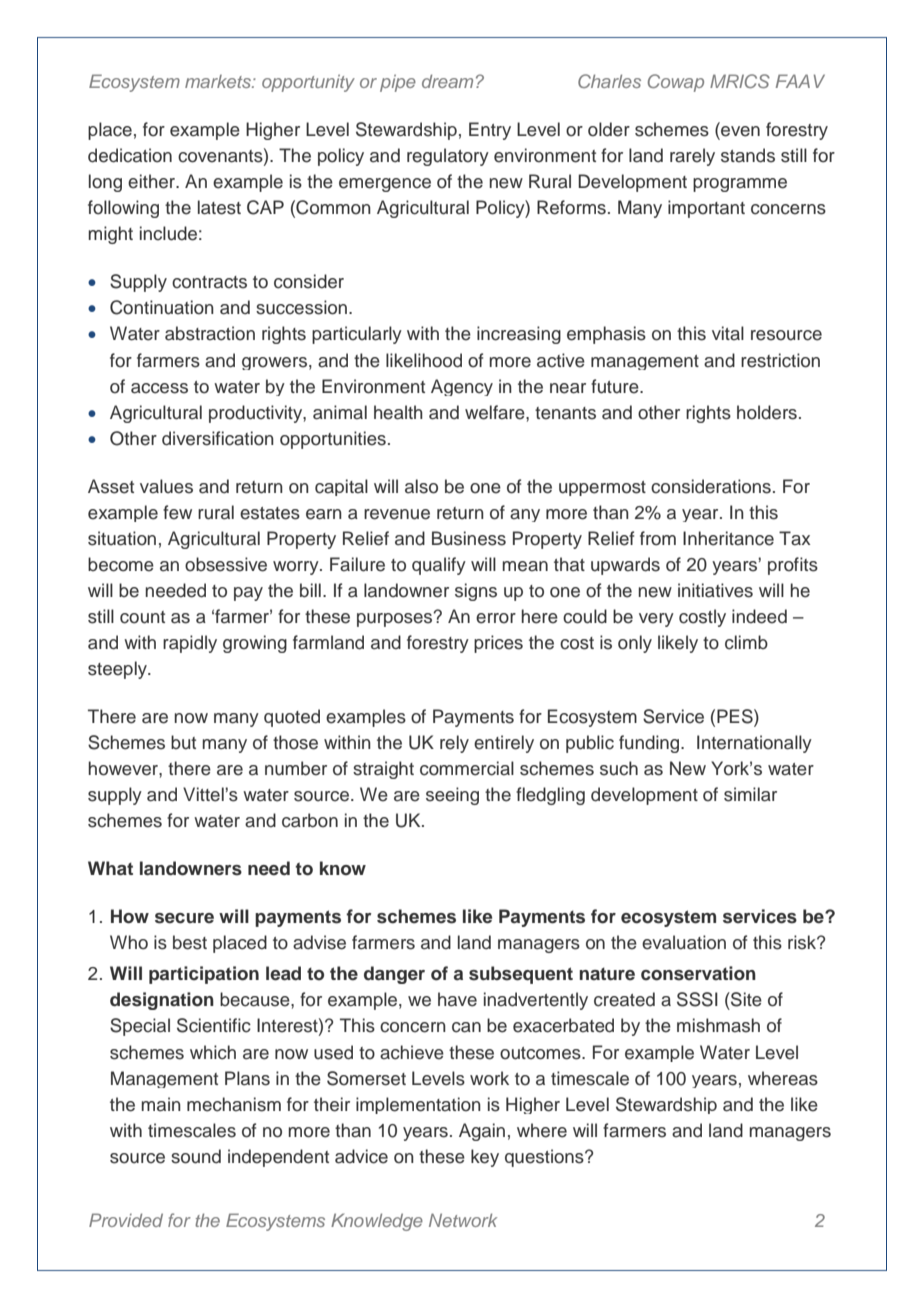  I want to click on access, so click(159, 388).
